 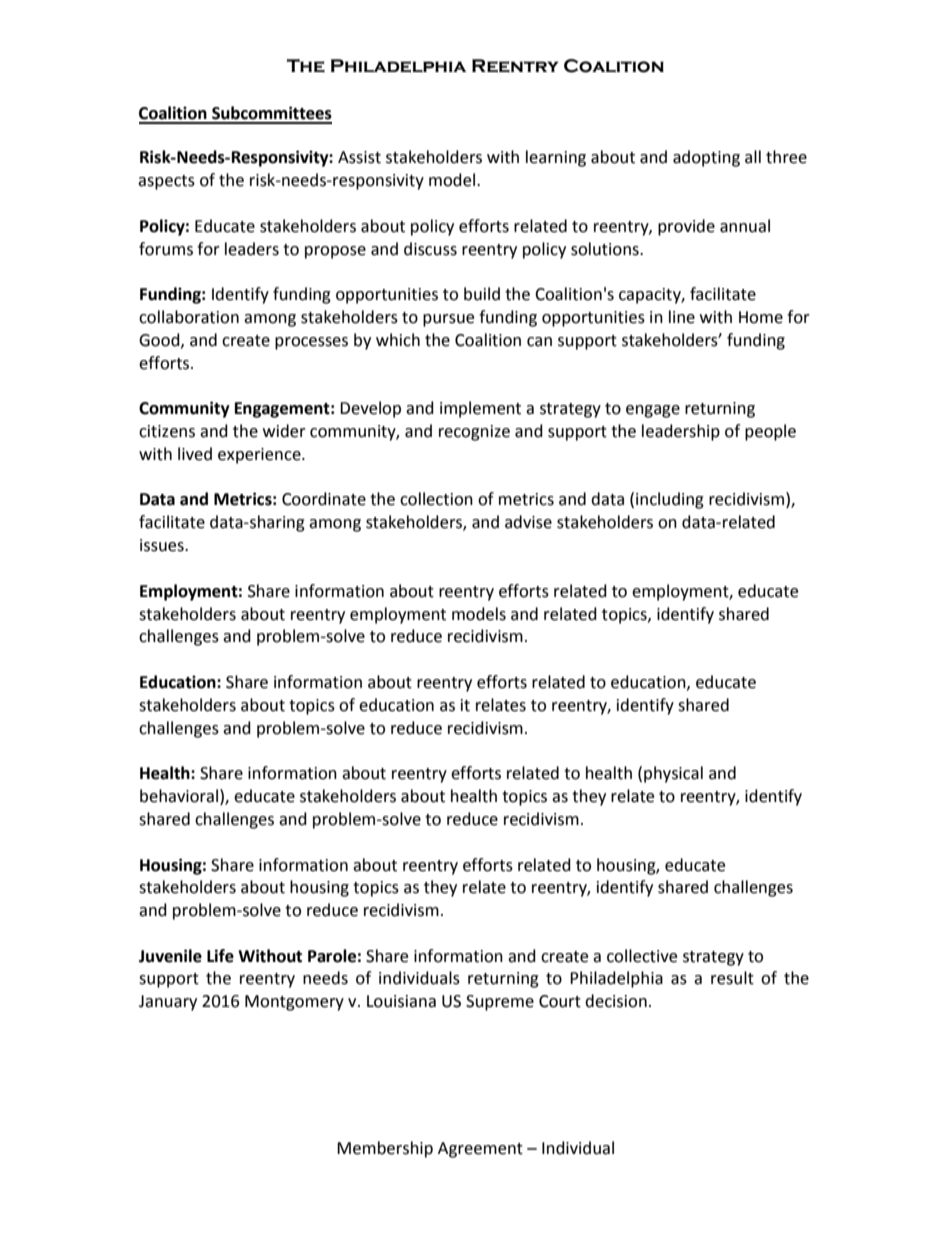 I want to click on aspects, so click(x=166, y=182).
